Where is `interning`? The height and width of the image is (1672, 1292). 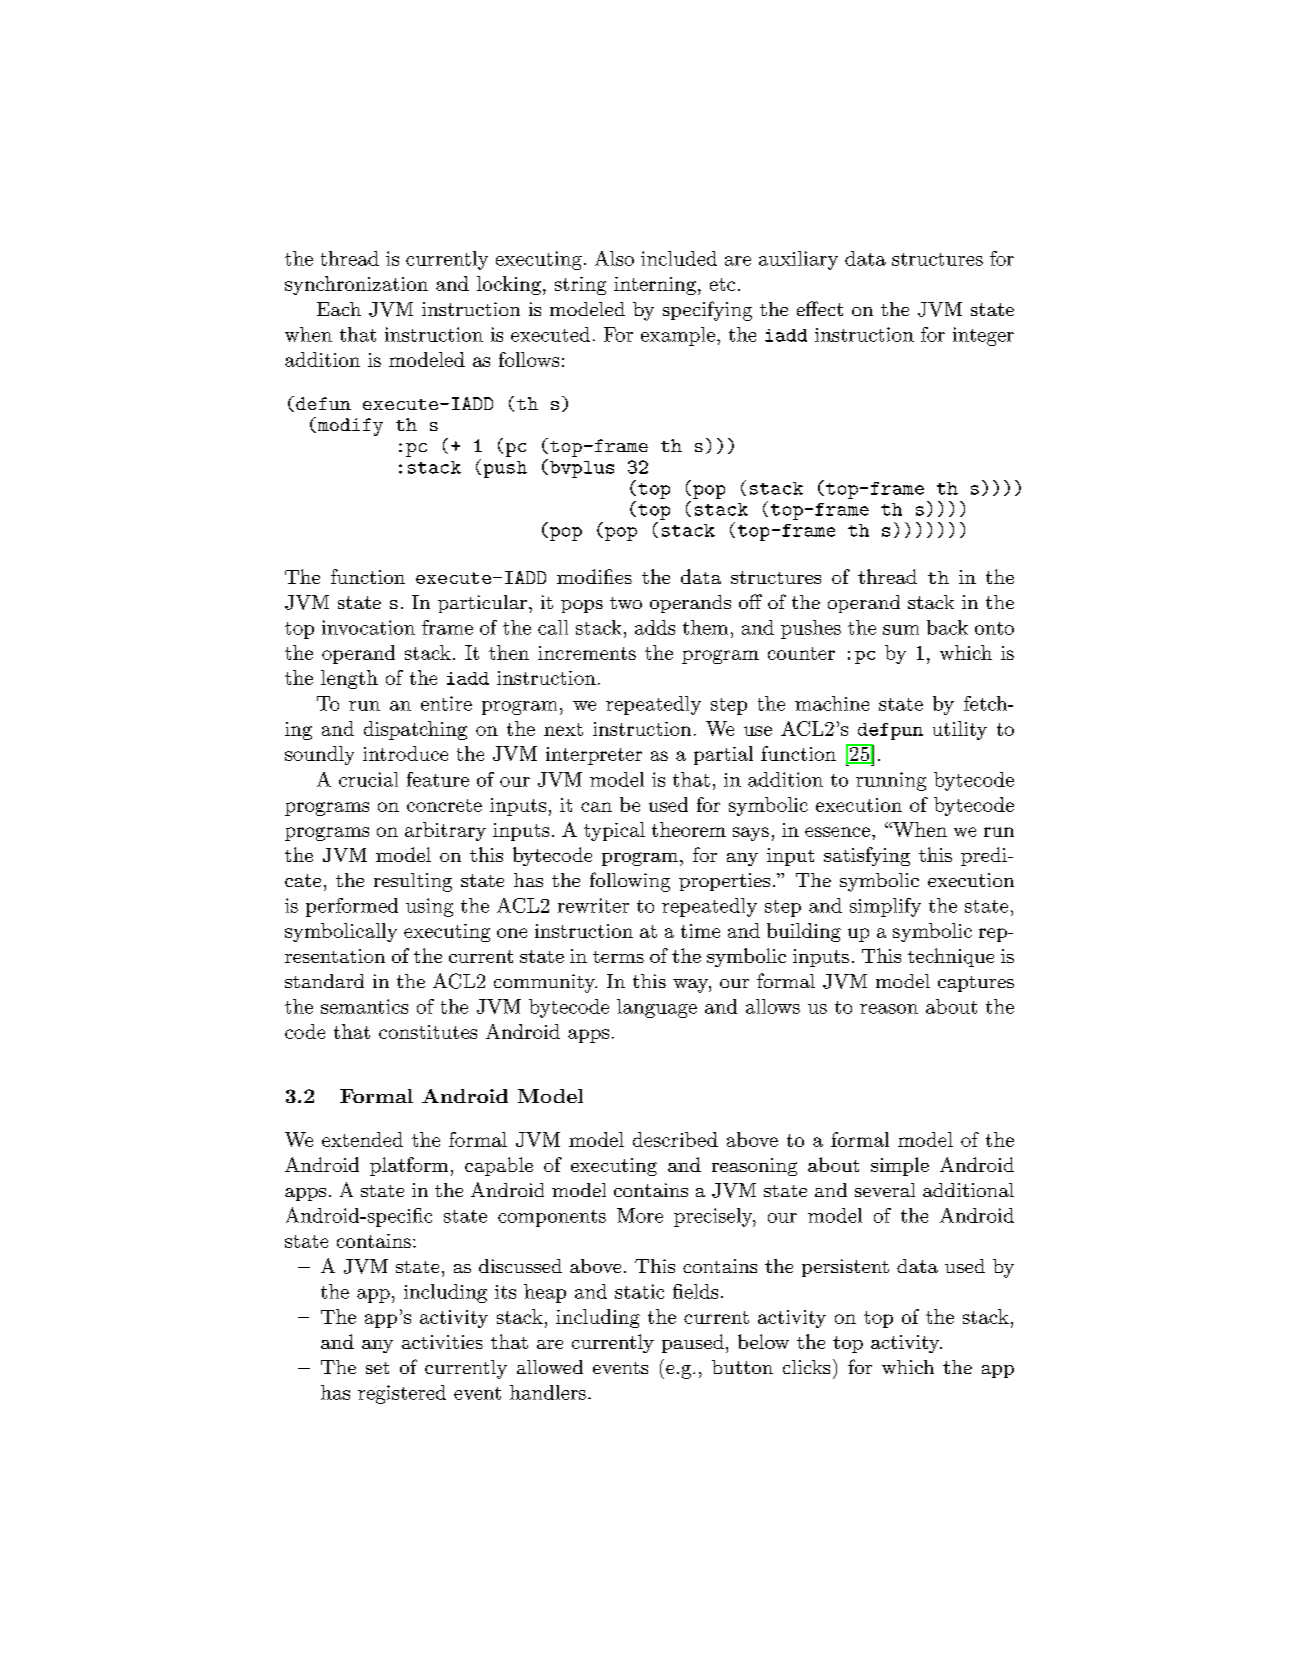 interning is located at coordinates (655, 286).
